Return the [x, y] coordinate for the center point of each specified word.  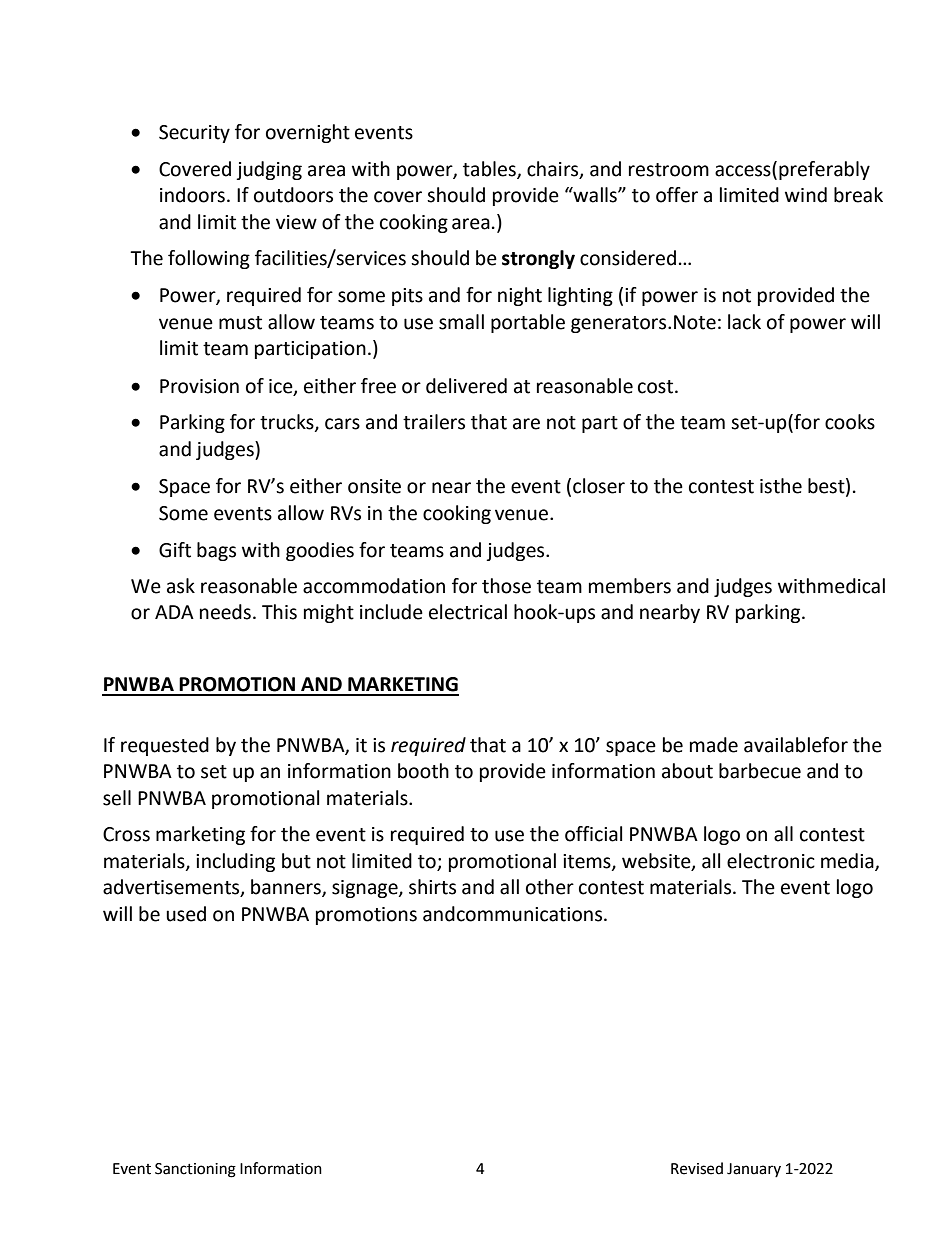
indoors [192, 195]
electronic [771, 861]
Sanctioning [195, 1170]
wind [806, 195]
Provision [199, 386]
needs [225, 612]
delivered [466, 386]
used [186, 914]
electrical [468, 612]
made [714, 745]
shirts [432, 887]
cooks [850, 422]
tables [490, 169]
